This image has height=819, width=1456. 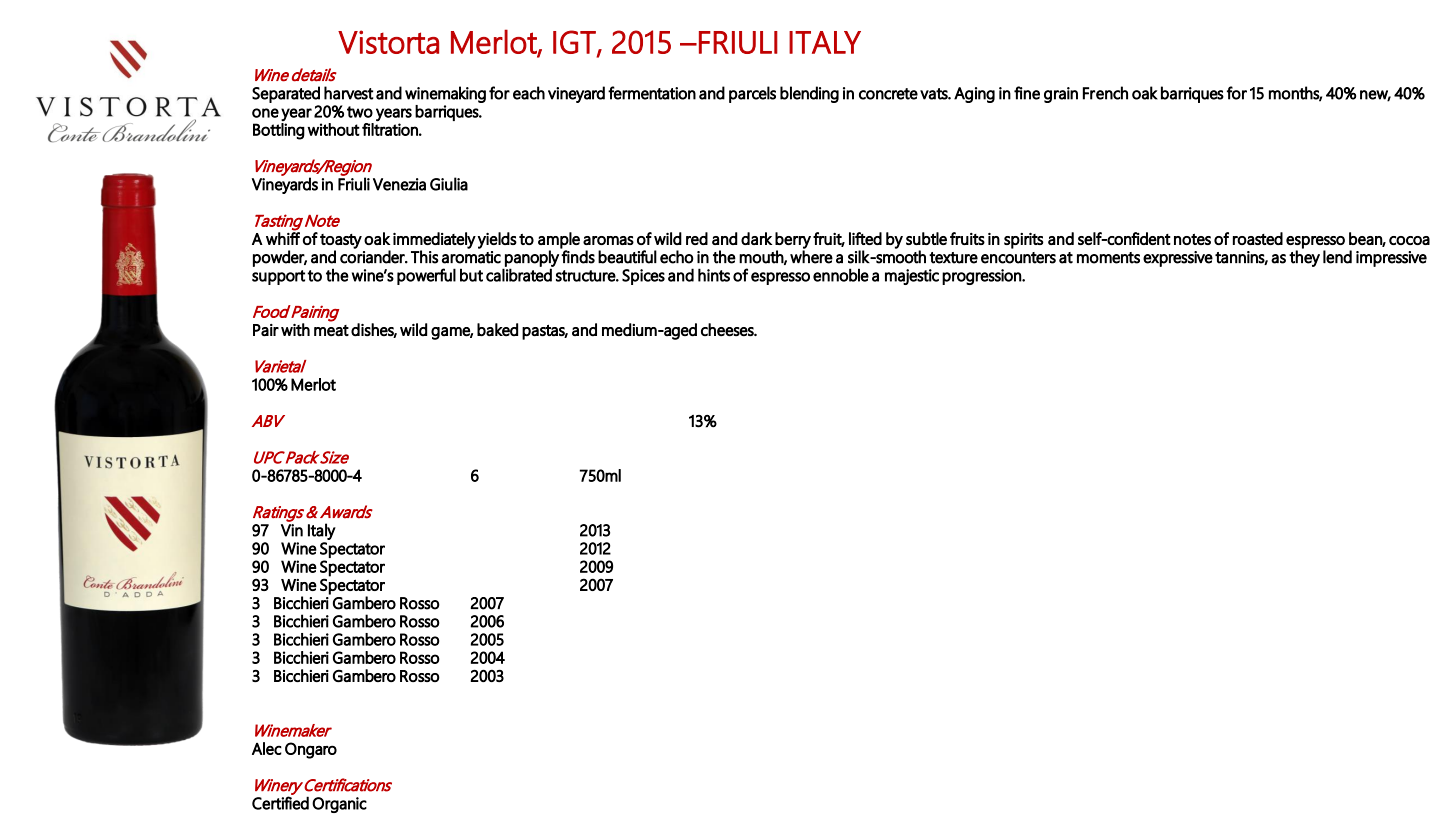 I want to click on baked, so click(x=497, y=329).
